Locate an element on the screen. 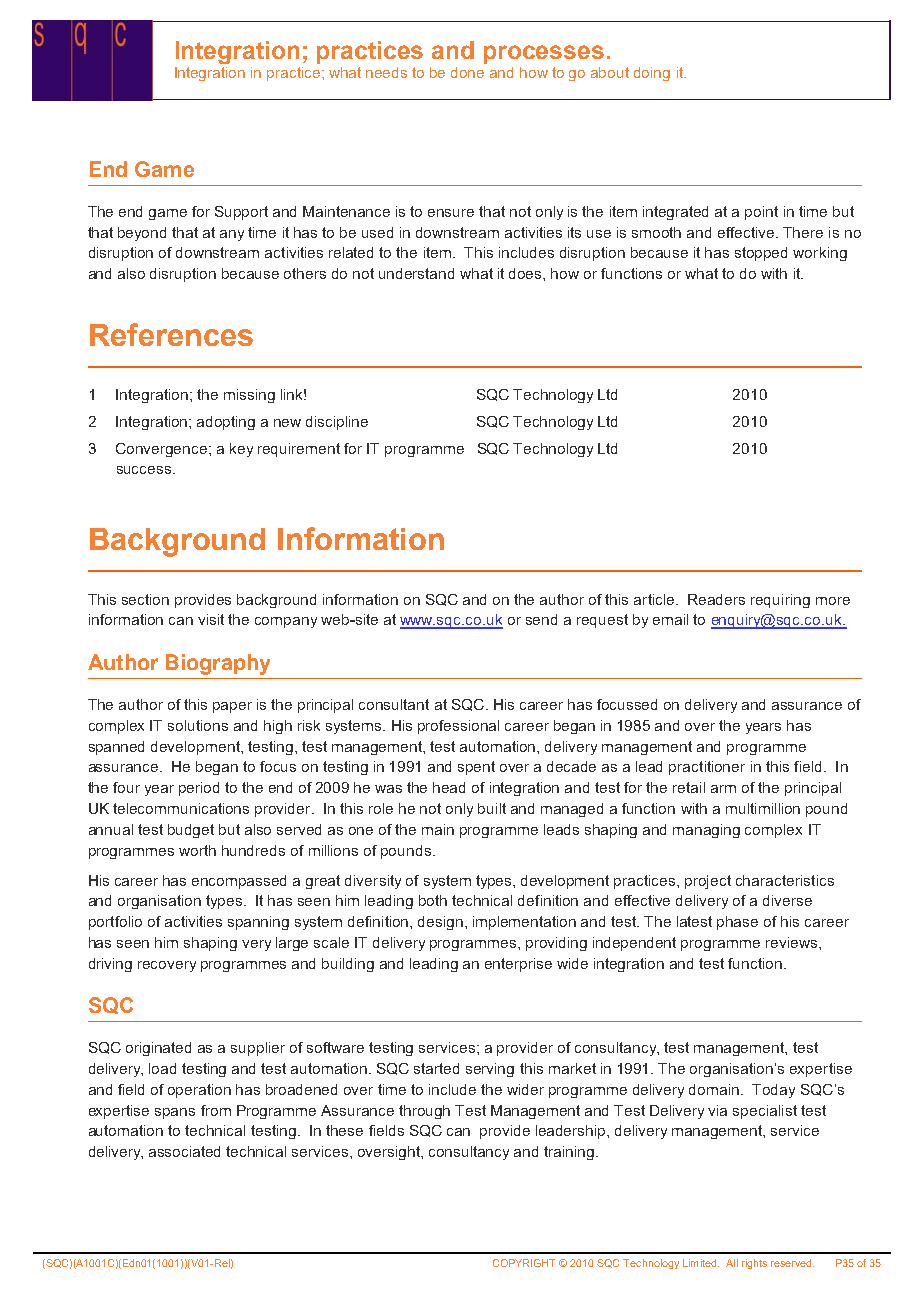  associated is located at coordinates (184, 1151).
